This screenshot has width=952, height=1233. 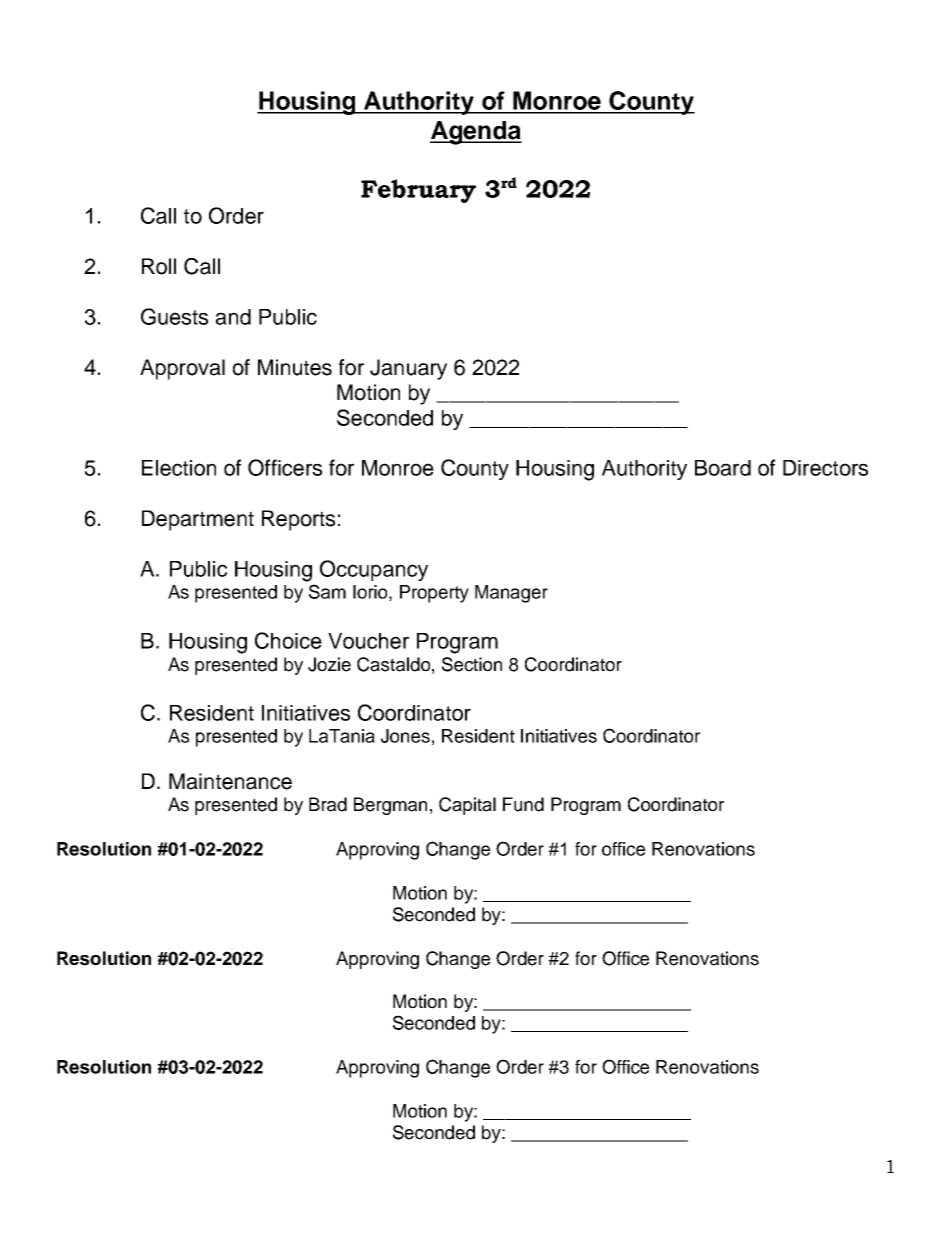 I want to click on Fund, so click(x=523, y=804).
